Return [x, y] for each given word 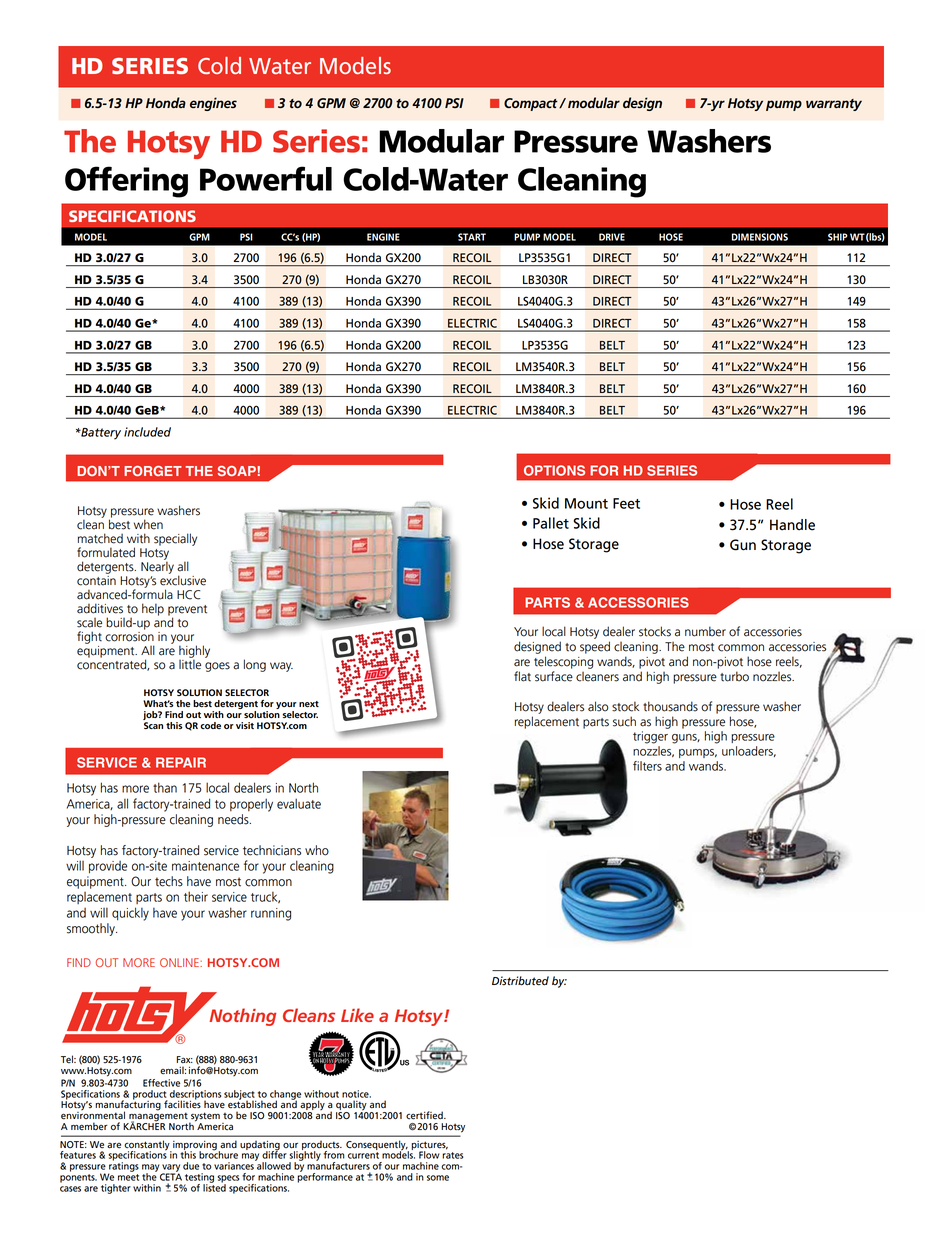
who [317, 850]
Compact [532, 104]
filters [647, 766]
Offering [126, 182]
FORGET [153, 471]
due [191, 1166]
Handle [792, 525]
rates [452, 1155]
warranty [834, 105]
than [165, 787]
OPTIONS [554, 470]
